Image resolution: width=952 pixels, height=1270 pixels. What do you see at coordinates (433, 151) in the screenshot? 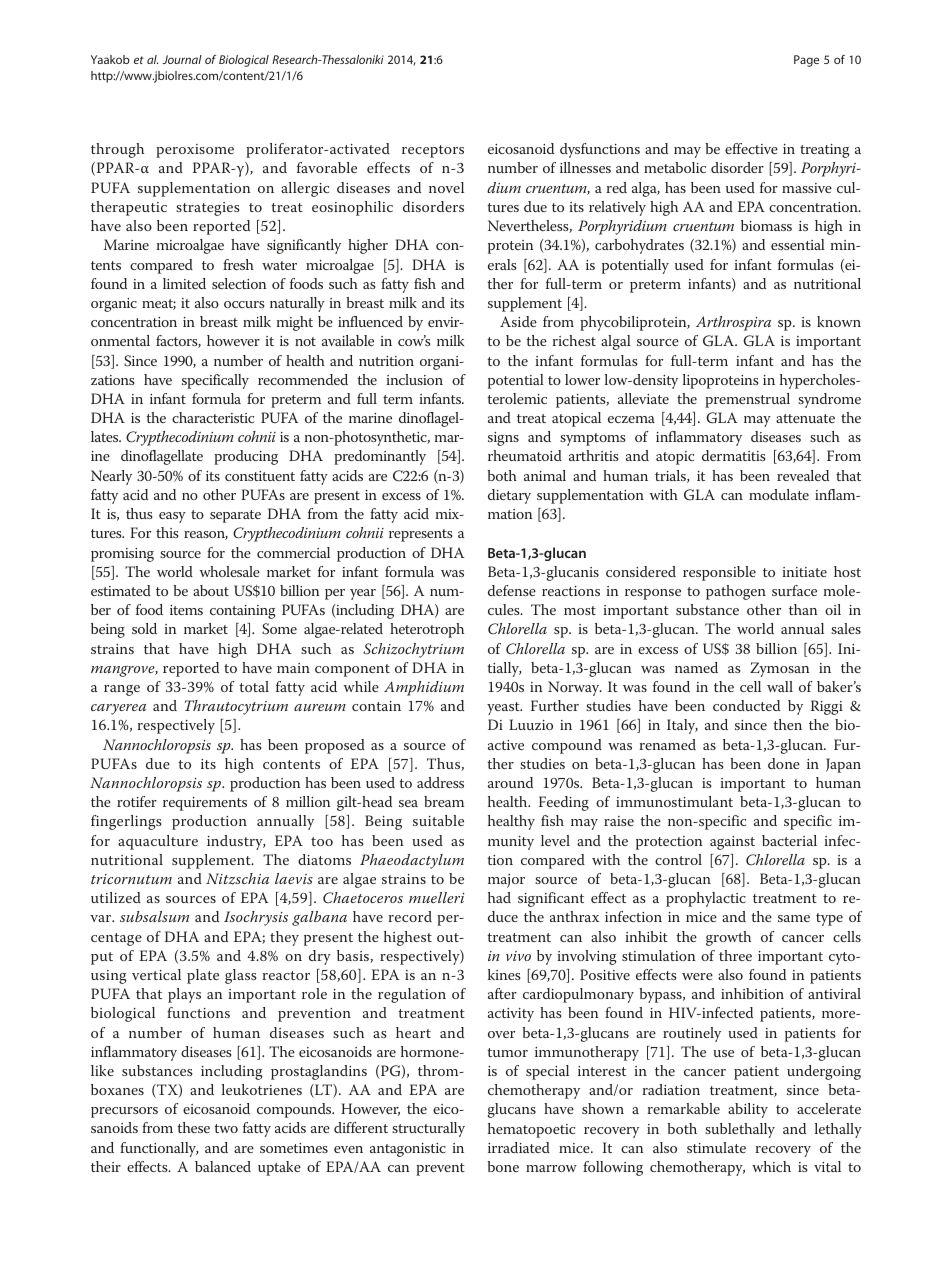
I see `receptors` at bounding box center [433, 151].
